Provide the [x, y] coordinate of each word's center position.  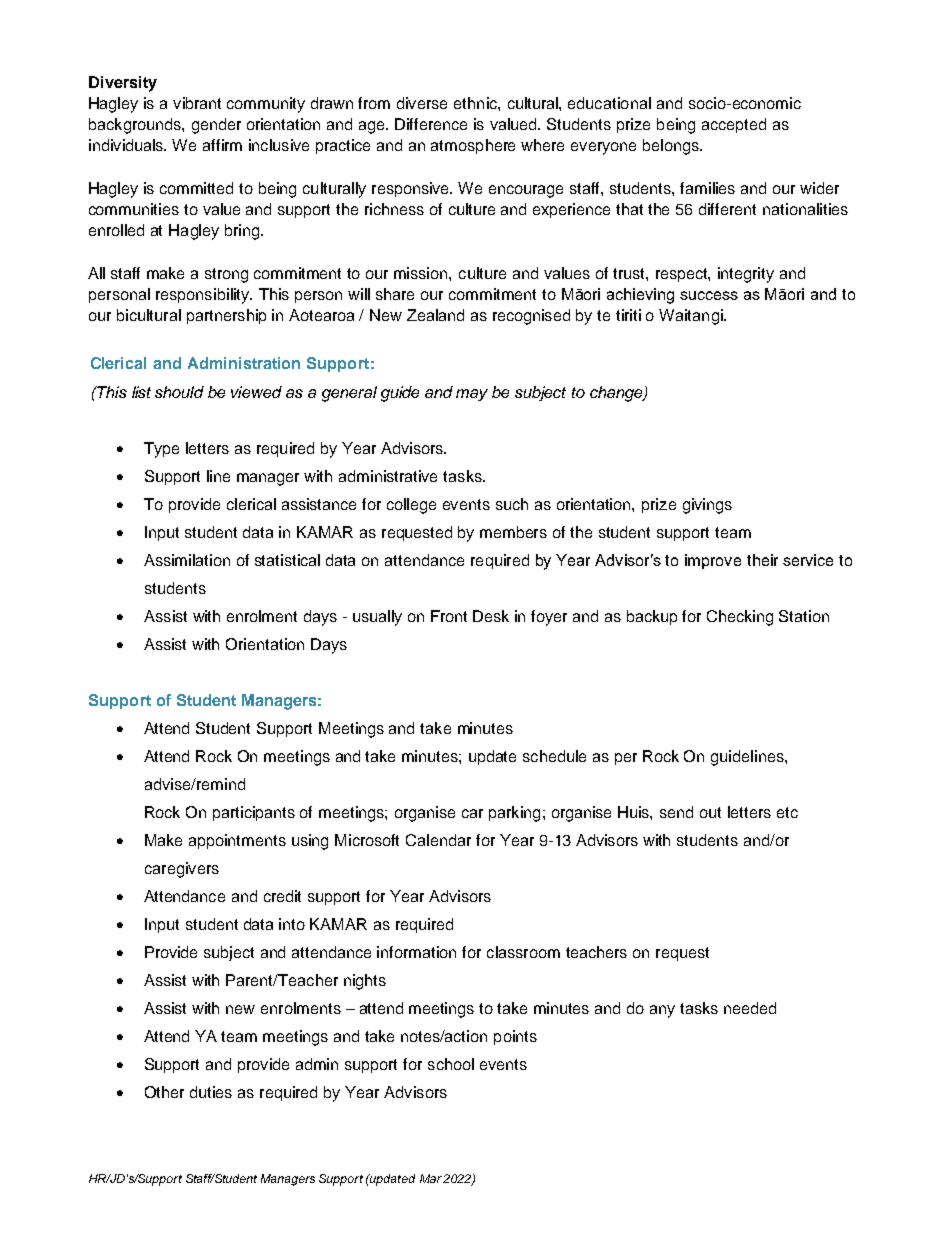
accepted [734, 125]
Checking [740, 618]
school [451, 1064]
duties [211, 1092]
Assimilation [187, 560]
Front [449, 616]
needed [750, 1008]
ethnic [476, 103]
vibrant [197, 103]
